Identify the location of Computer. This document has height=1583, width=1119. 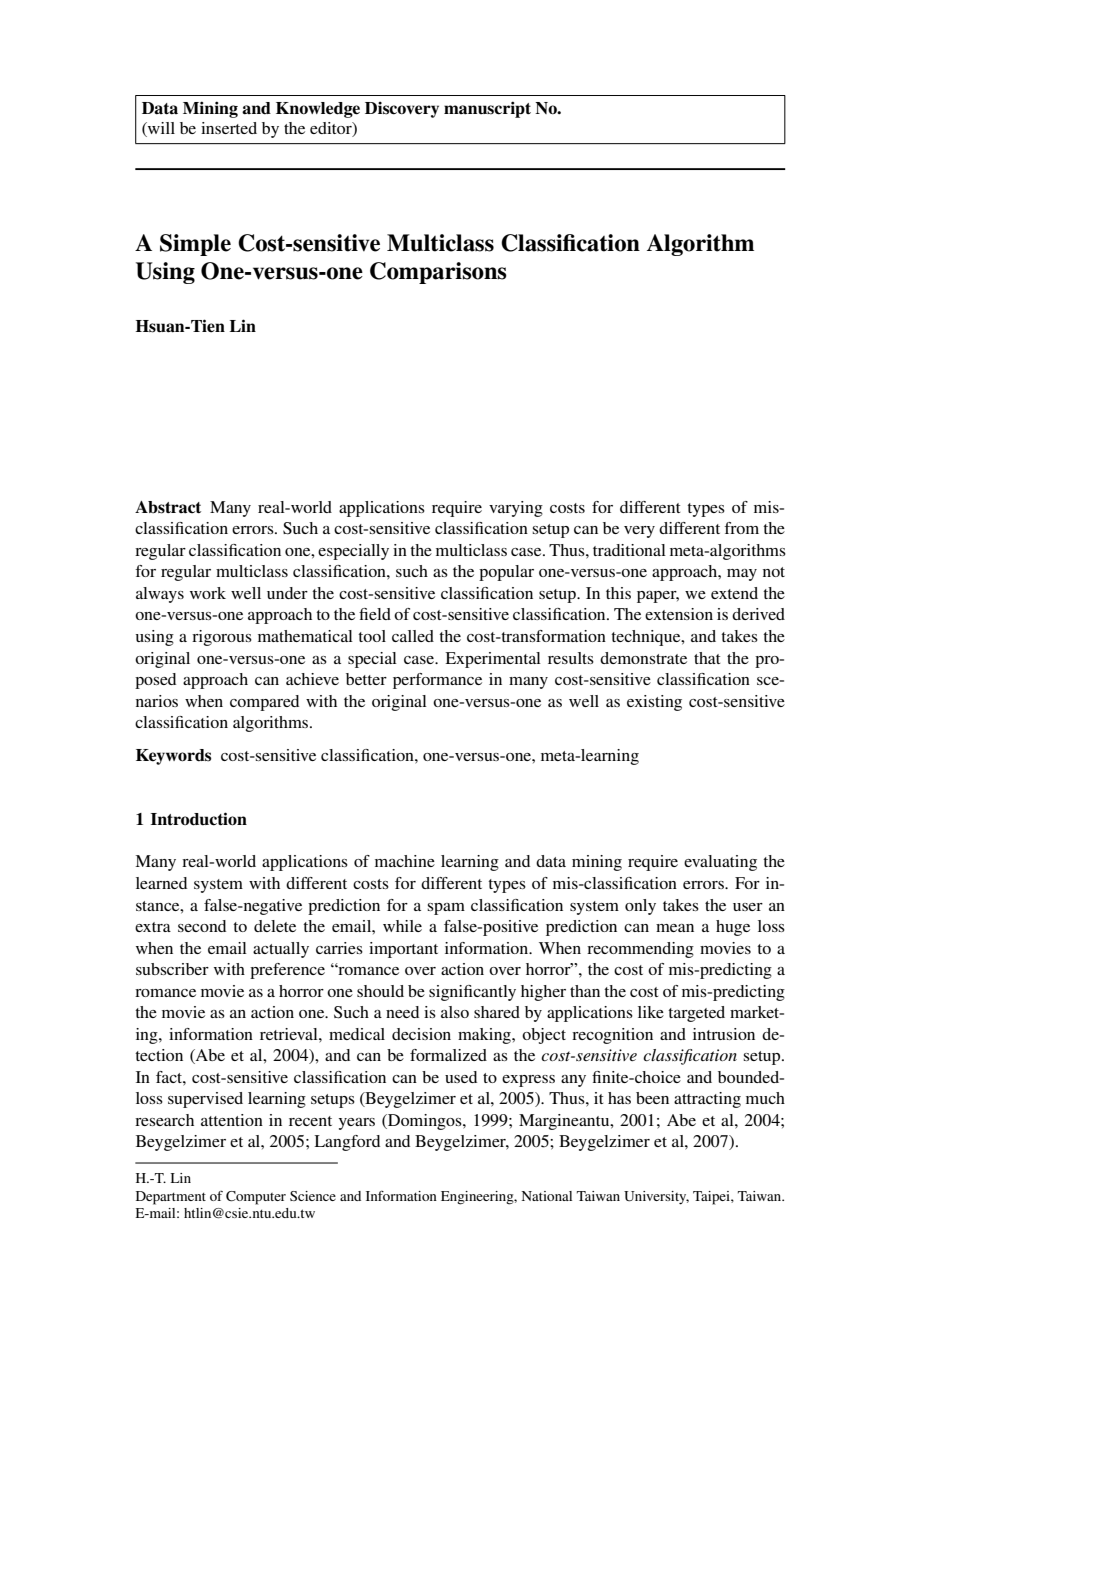
(256, 1198).
